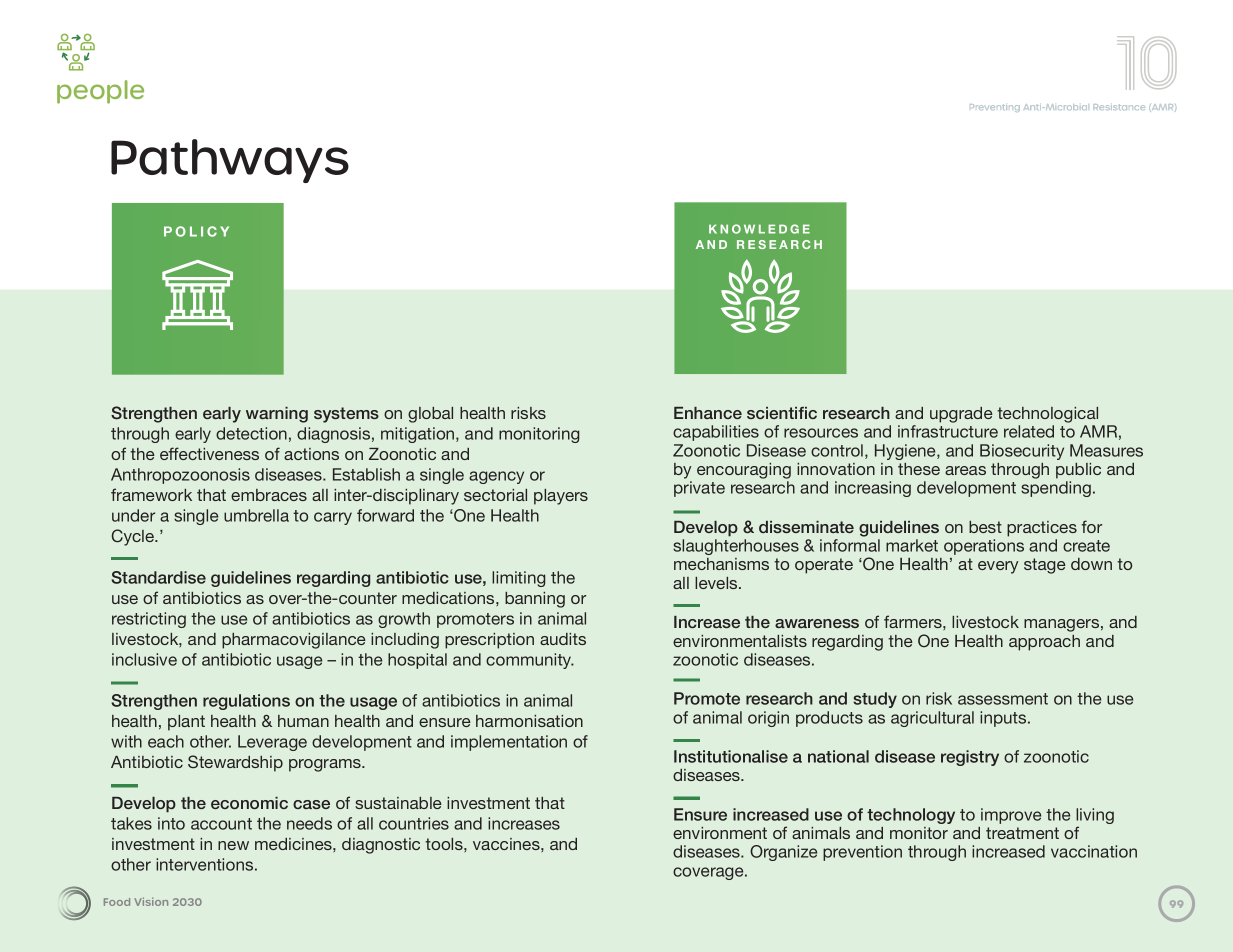  What do you see at coordinates (561, 497) in the screenshot?
I see `players` at bounding box center [561, 497].
